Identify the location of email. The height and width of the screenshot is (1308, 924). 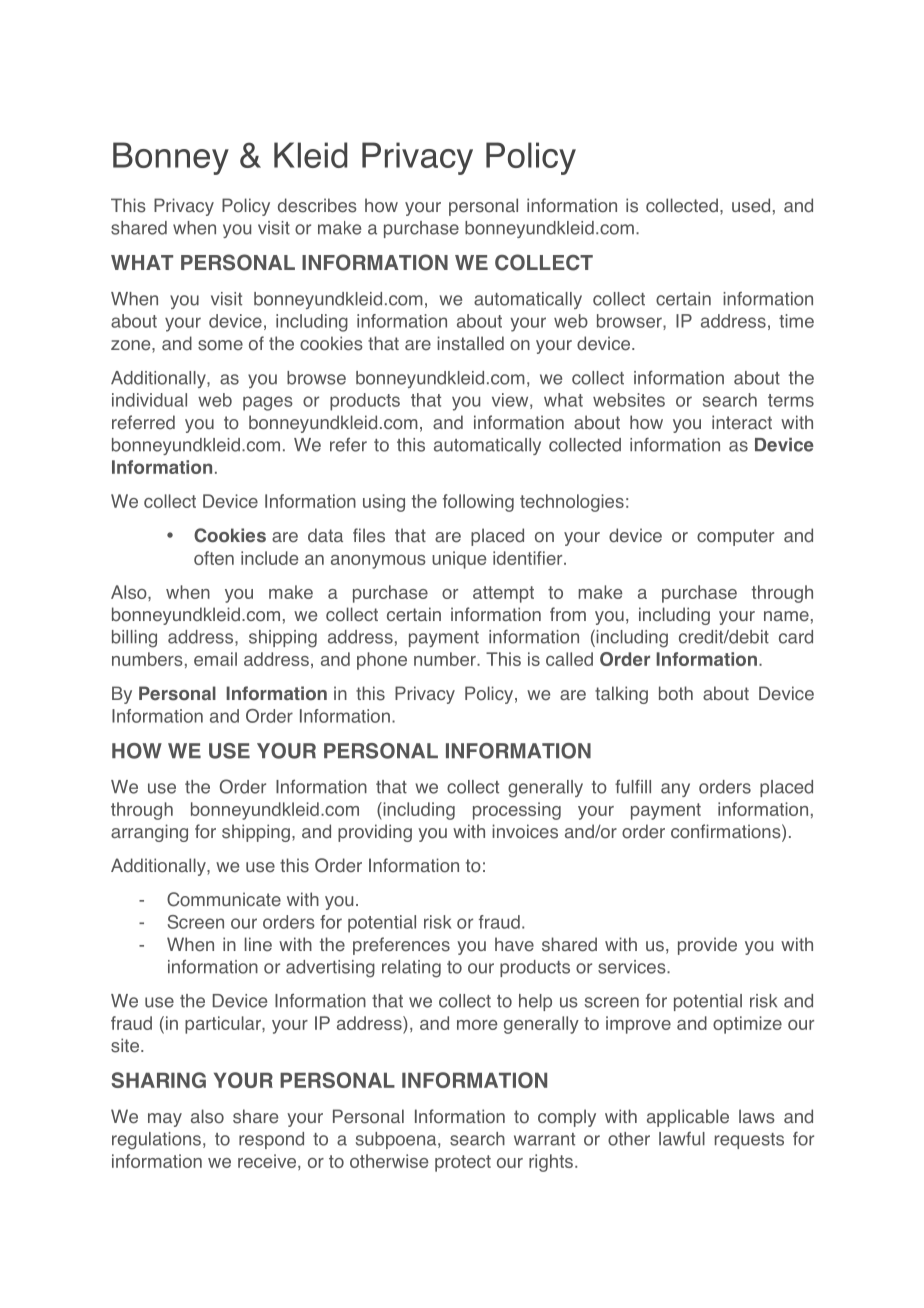
(215, 659).
